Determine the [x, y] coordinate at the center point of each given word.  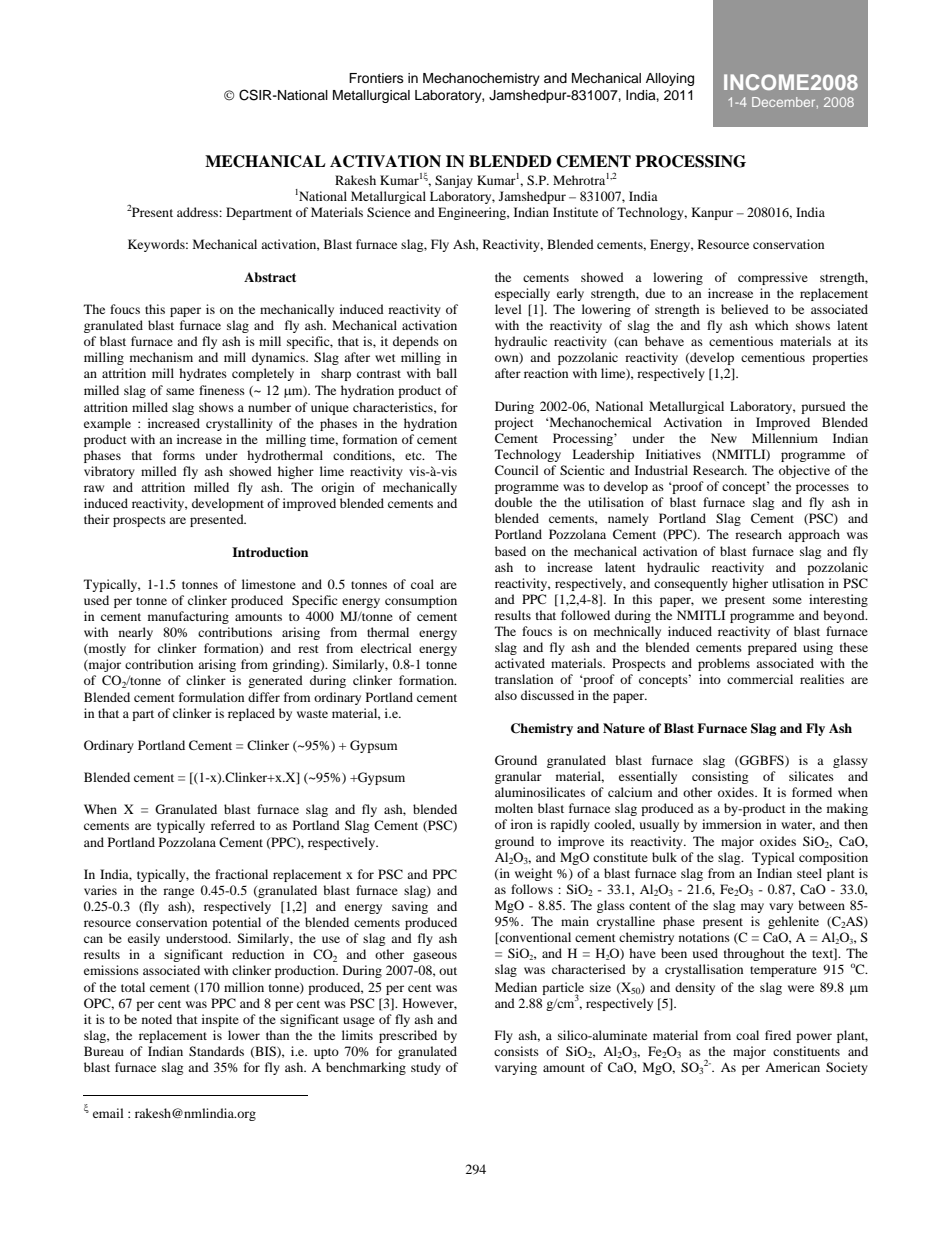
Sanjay [454, 181]
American [792, 1067]
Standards [216, 1051]
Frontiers [376, 78]
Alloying [670, 79]
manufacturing [188, 617]
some [787, 600]
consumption [421, 601]
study [426, 1068]
